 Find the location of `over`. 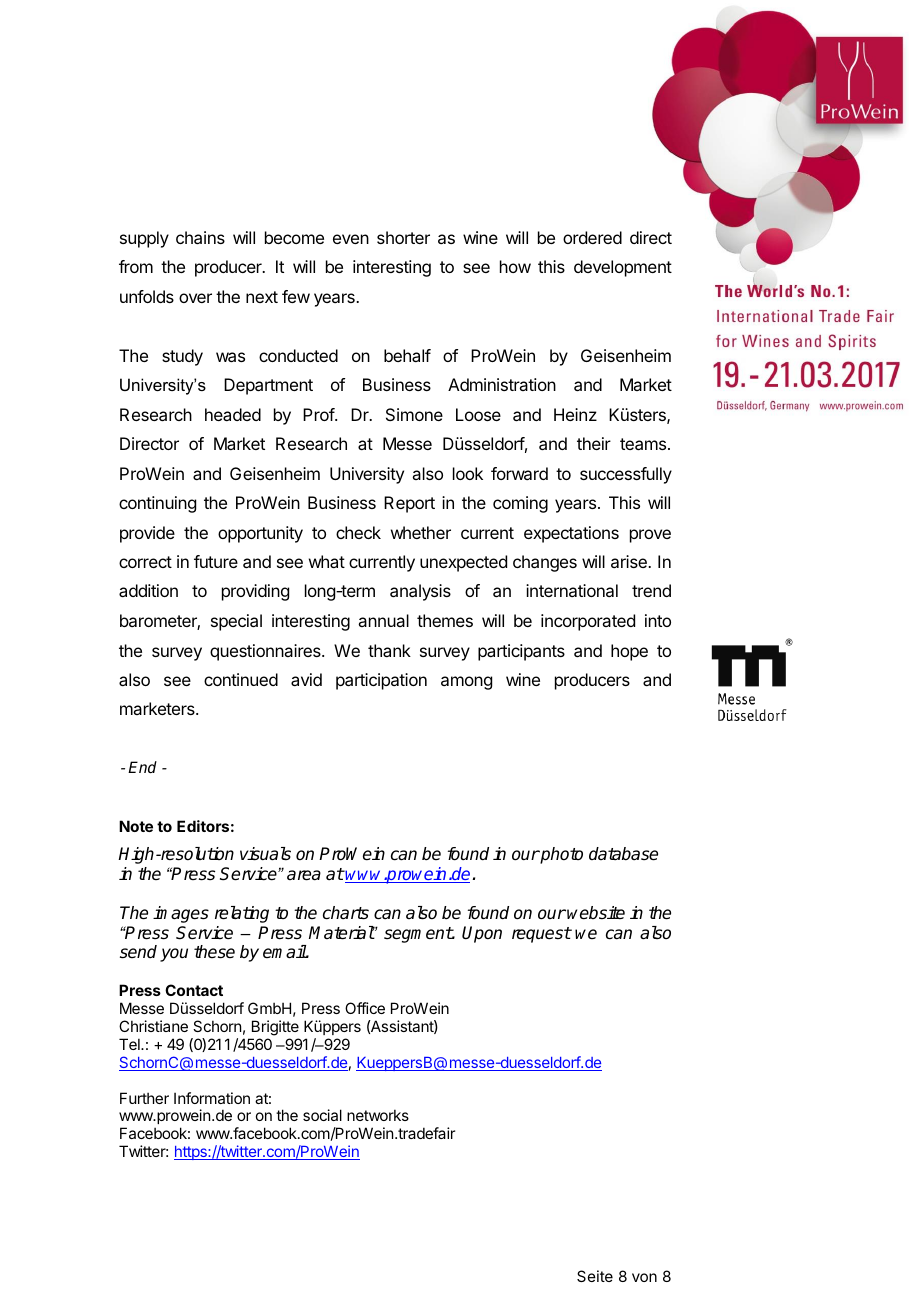

over is located at coordinates (195, 298).
